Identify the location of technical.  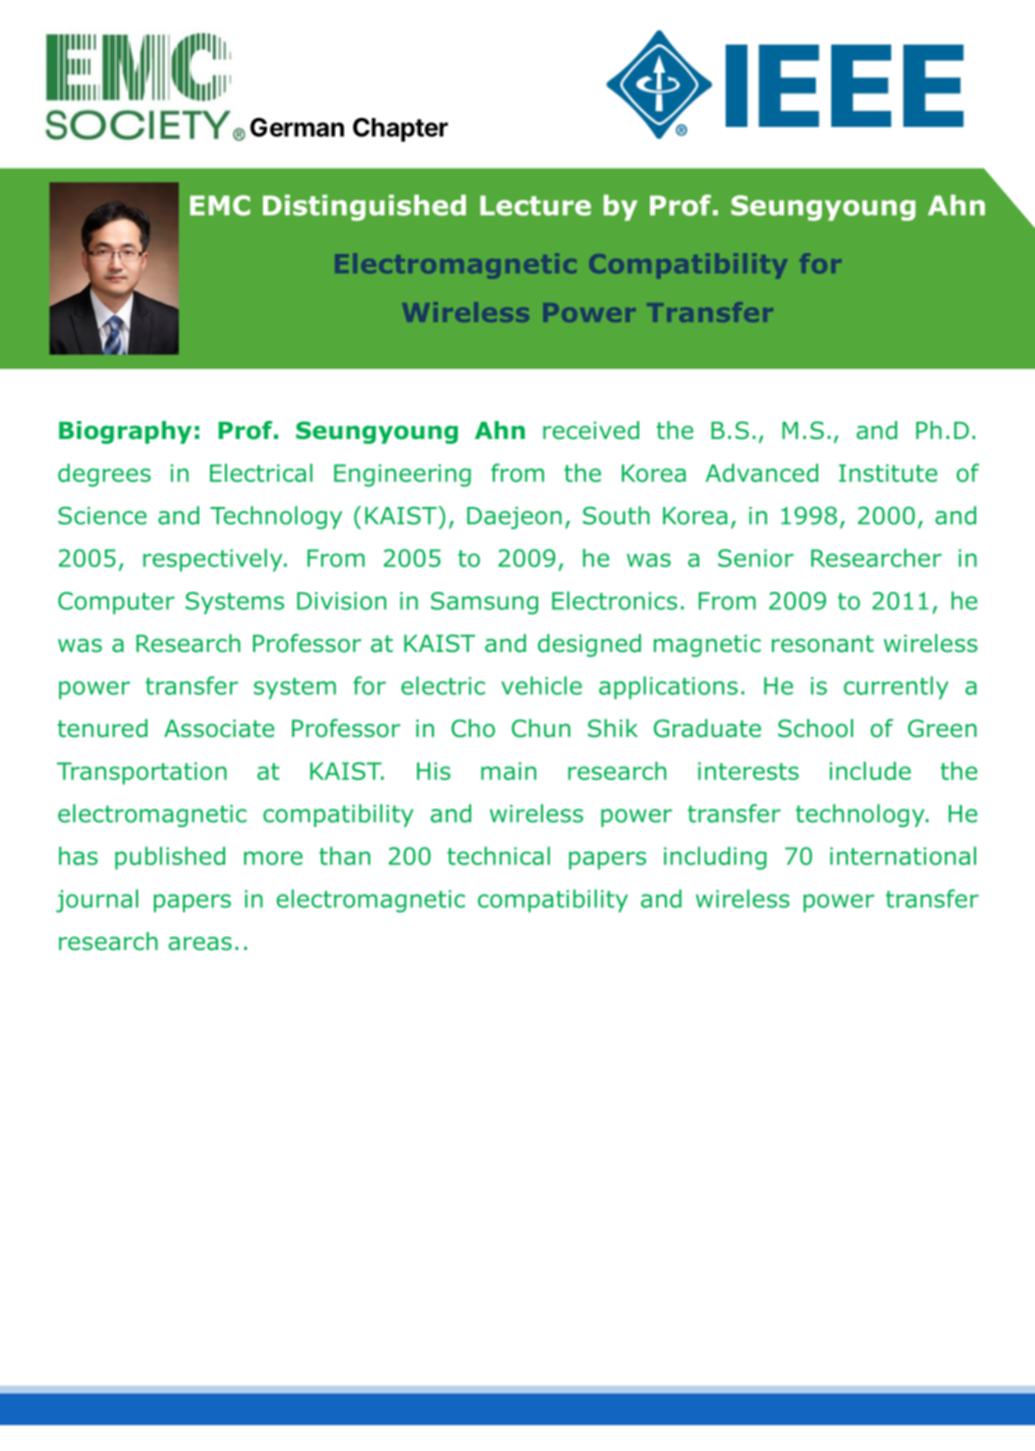
(498, 856).
